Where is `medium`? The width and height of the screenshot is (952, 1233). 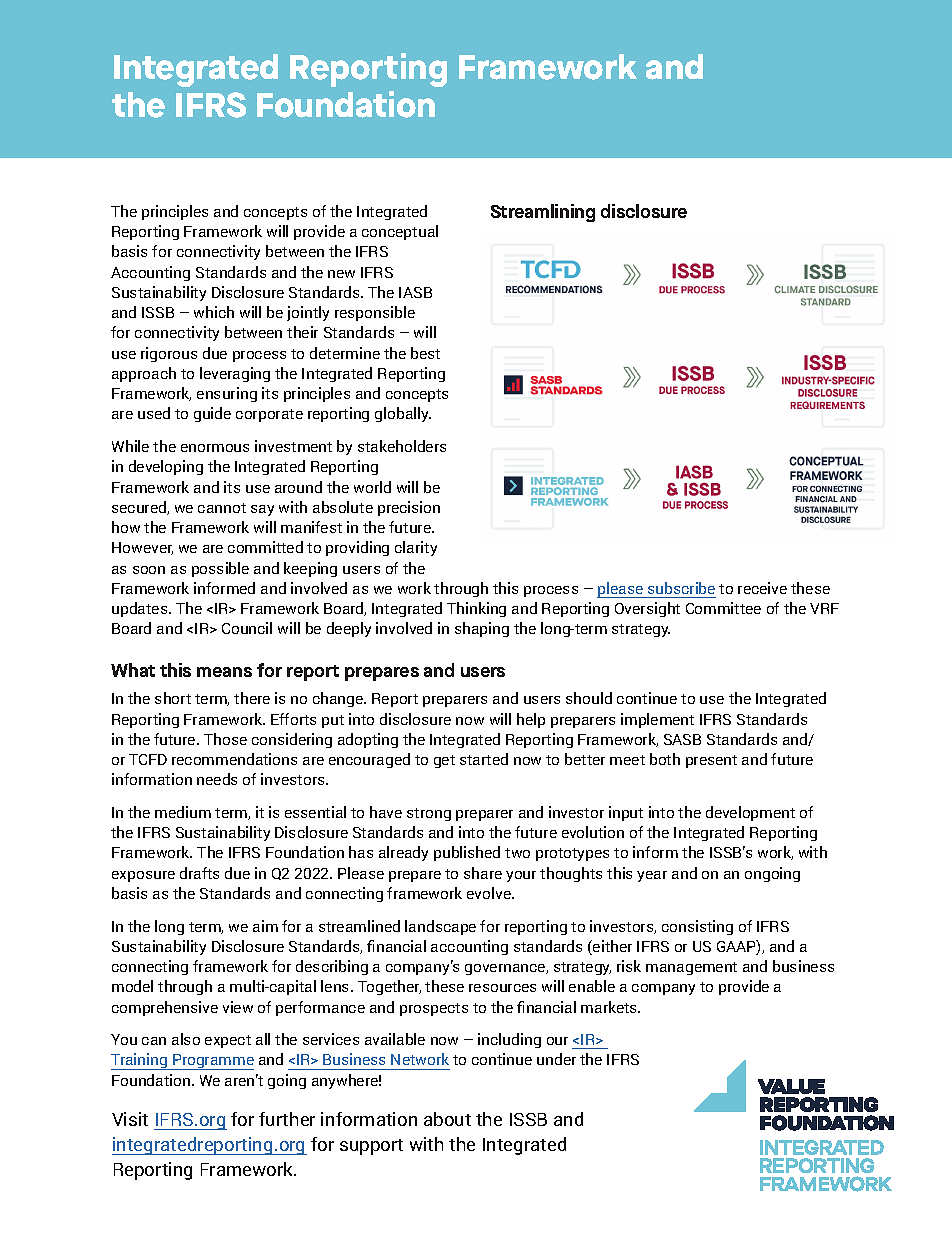 medium is located at coordinates (183, 812).
